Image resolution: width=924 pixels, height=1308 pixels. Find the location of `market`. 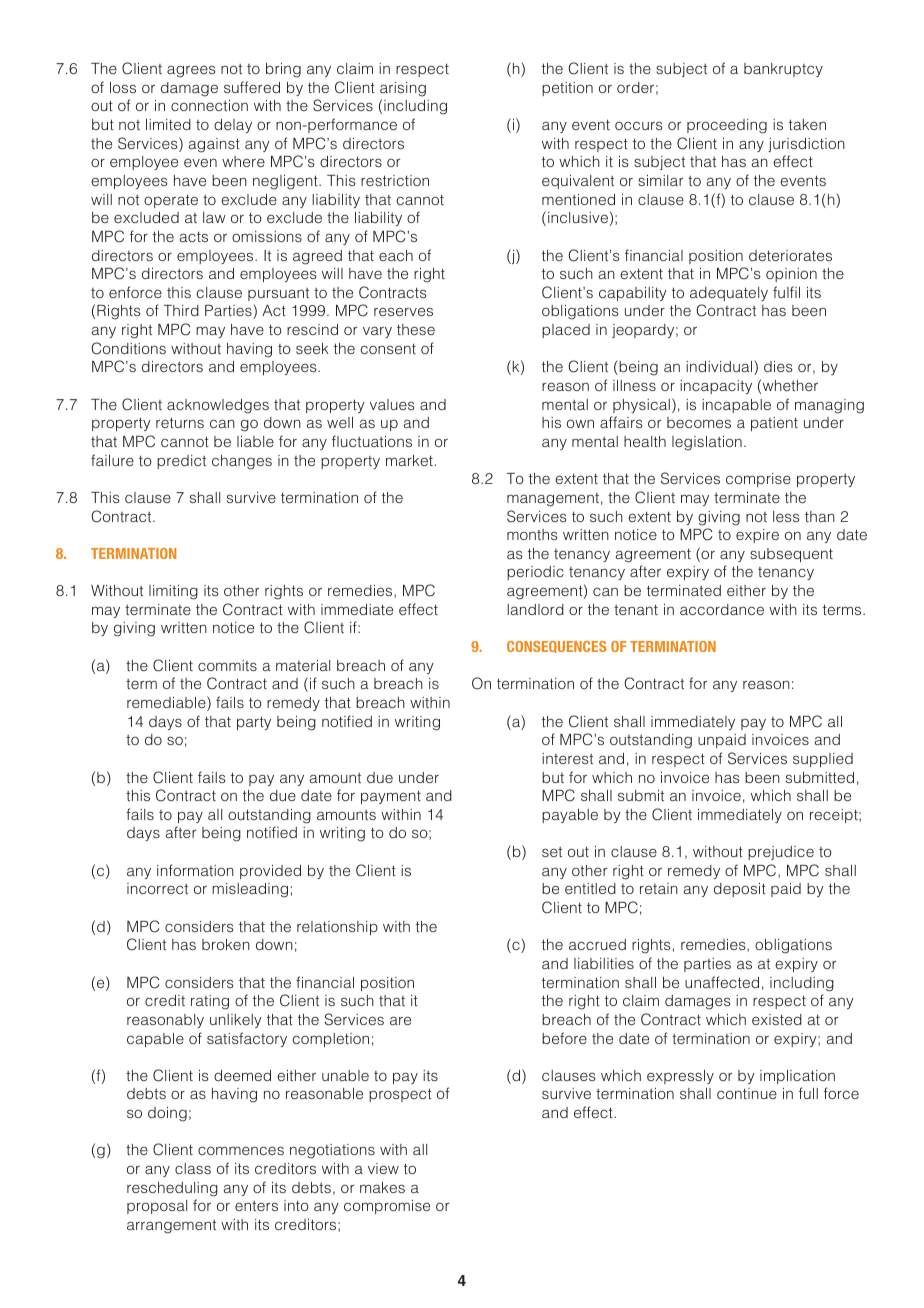

market is located at coordinates (409, 460).
